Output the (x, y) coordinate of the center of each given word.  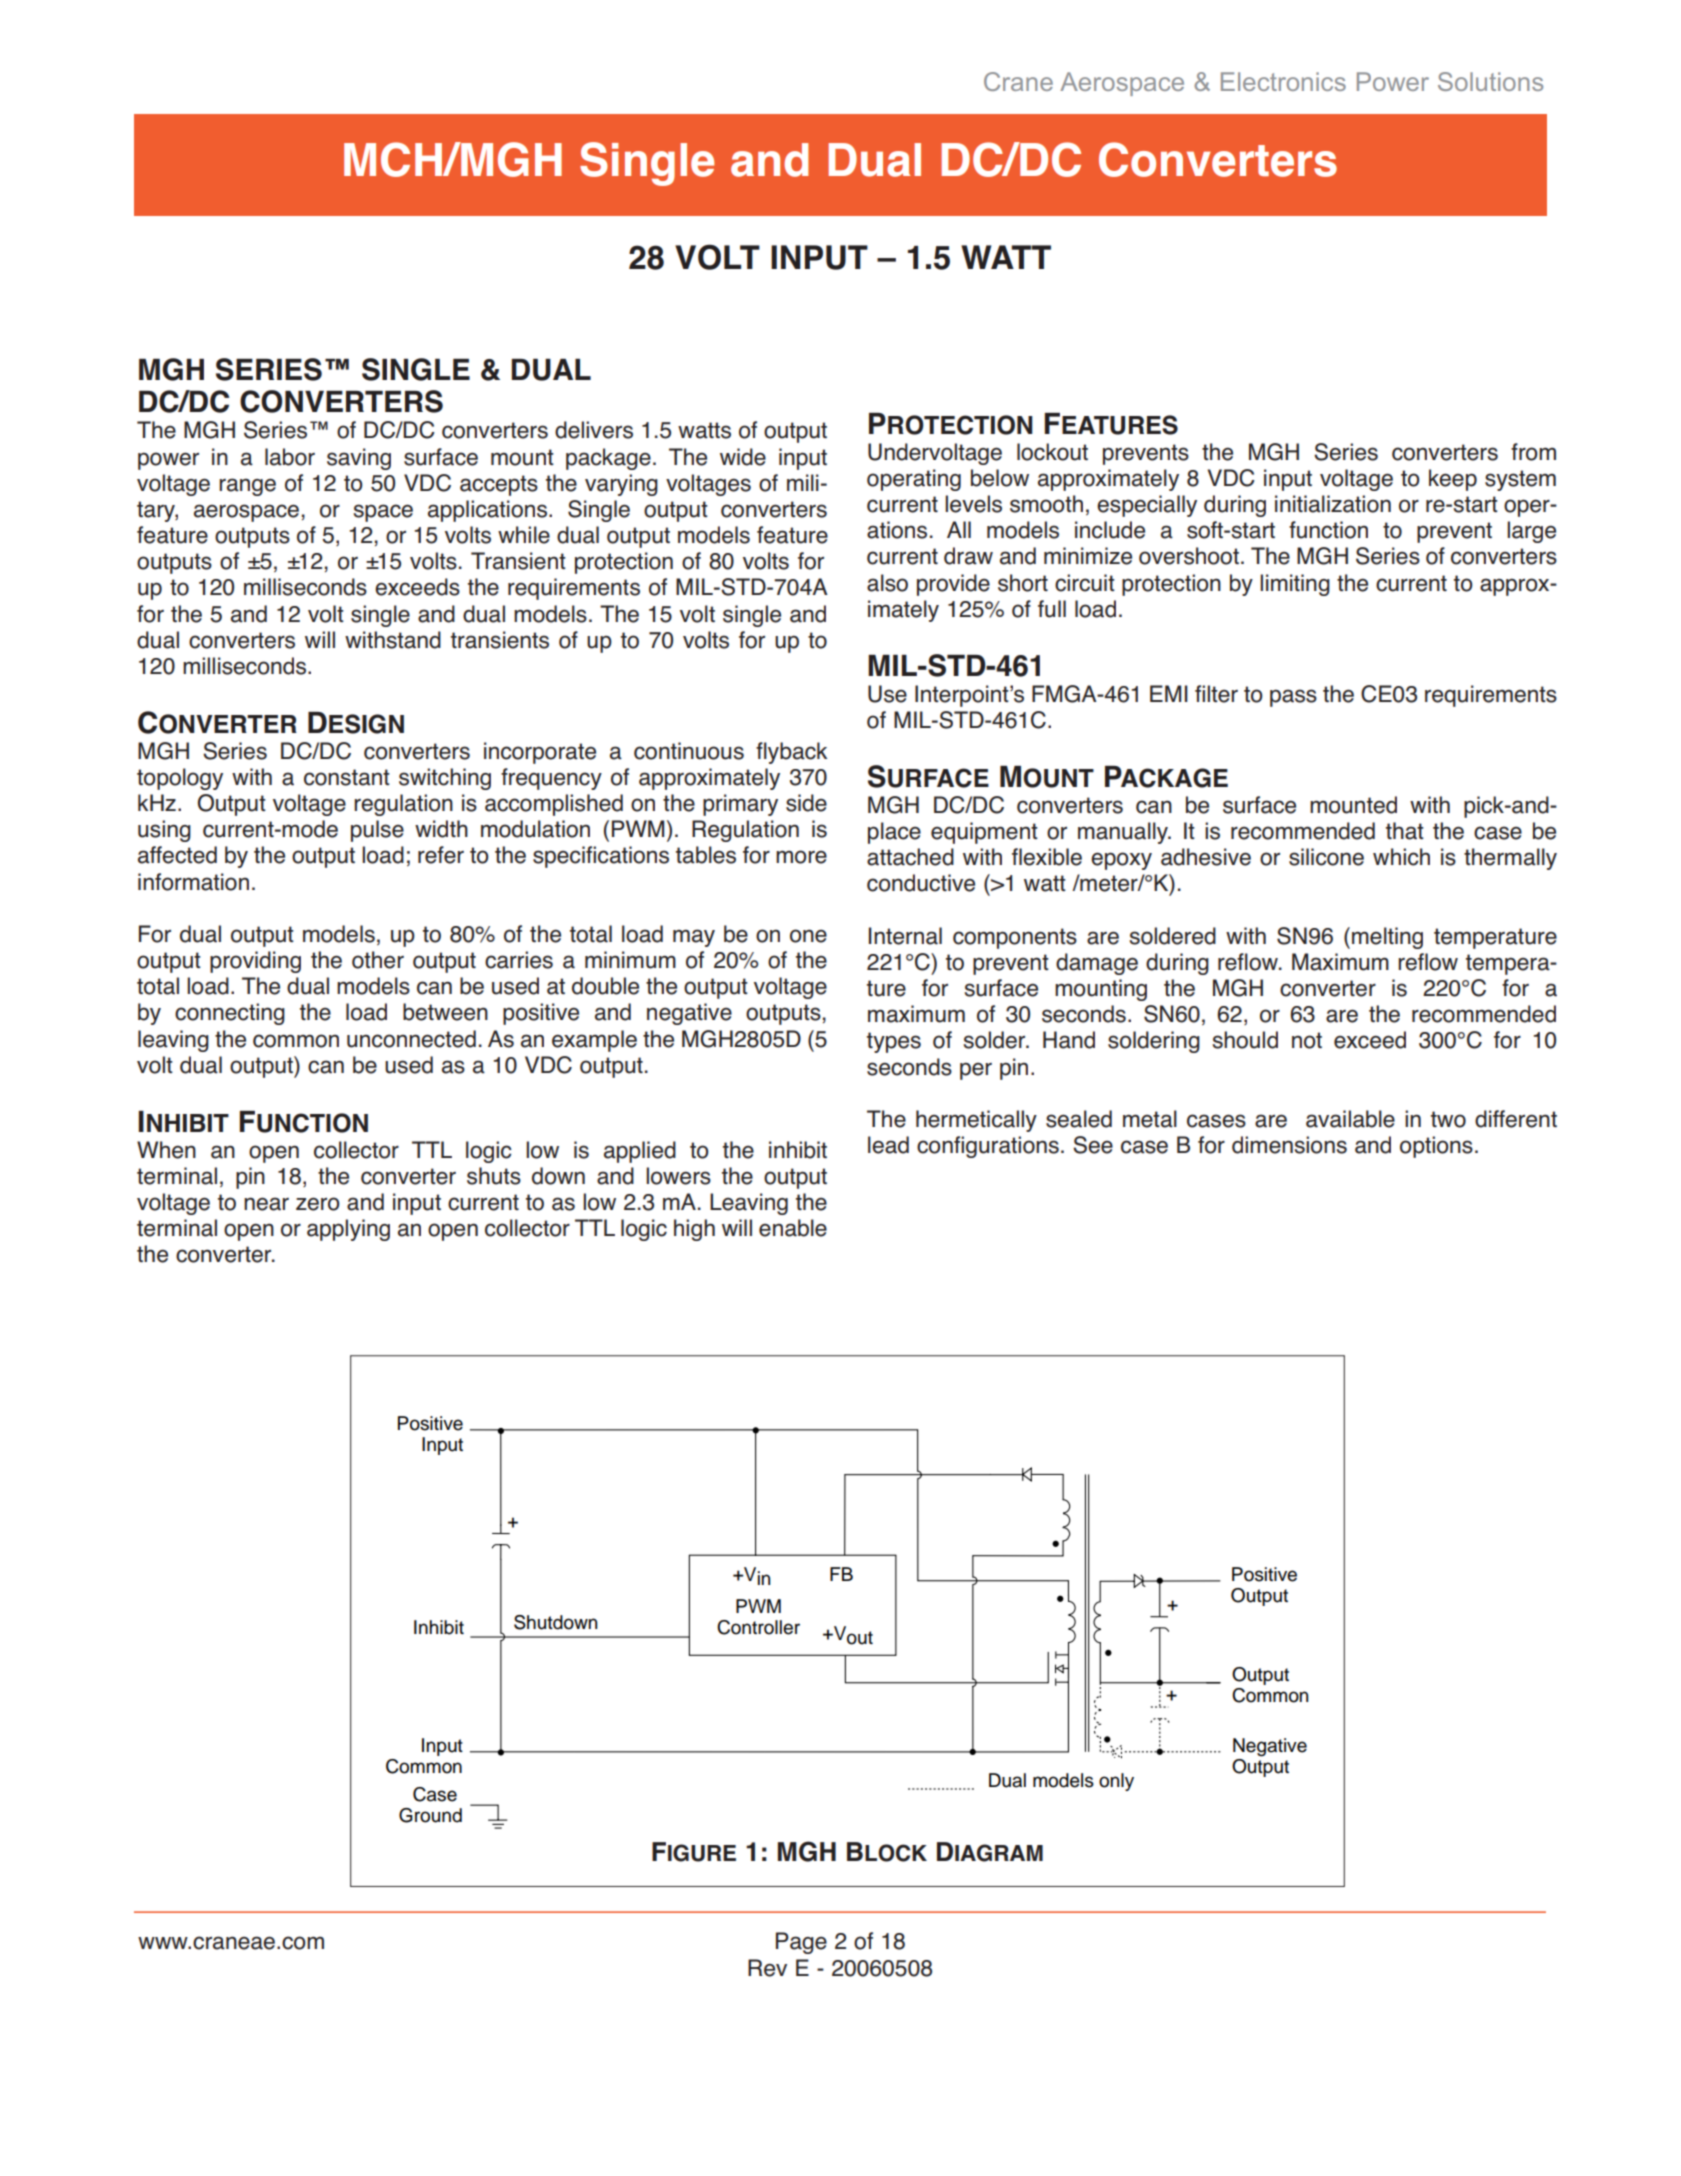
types (894, 1042)
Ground (430, 1815)
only (1116, 1782)
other (378, 960)
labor (290, 457)
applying (348, 1230)
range (247, 487)
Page (801, 1943)
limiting (1295, 585)
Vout (852, 1635)
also (887, 583)
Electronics (1283, 81)
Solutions (1490, 81)
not (1307, 1040)
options (1436, 1147)
